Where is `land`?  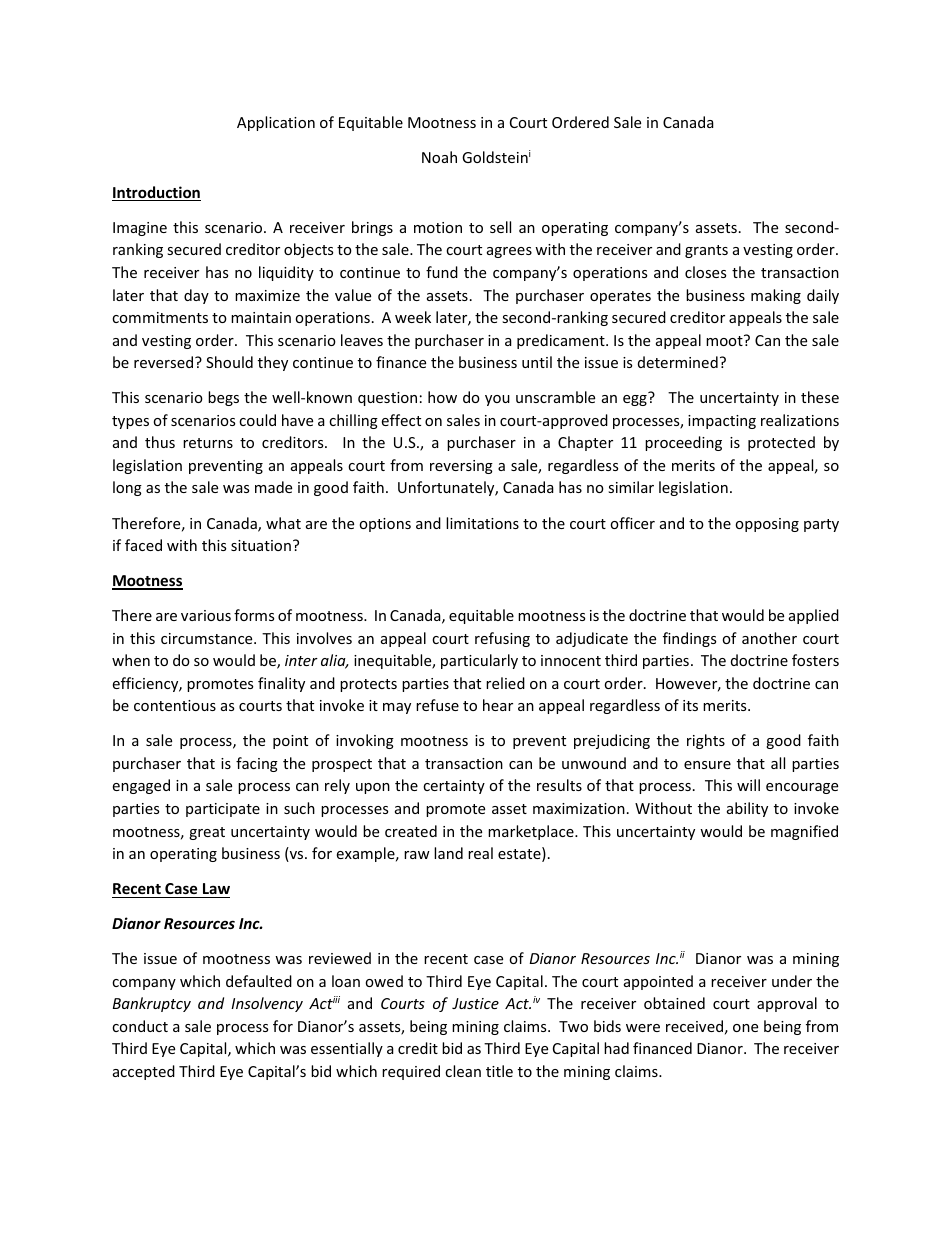 land is located at coordinates (448, 853).
